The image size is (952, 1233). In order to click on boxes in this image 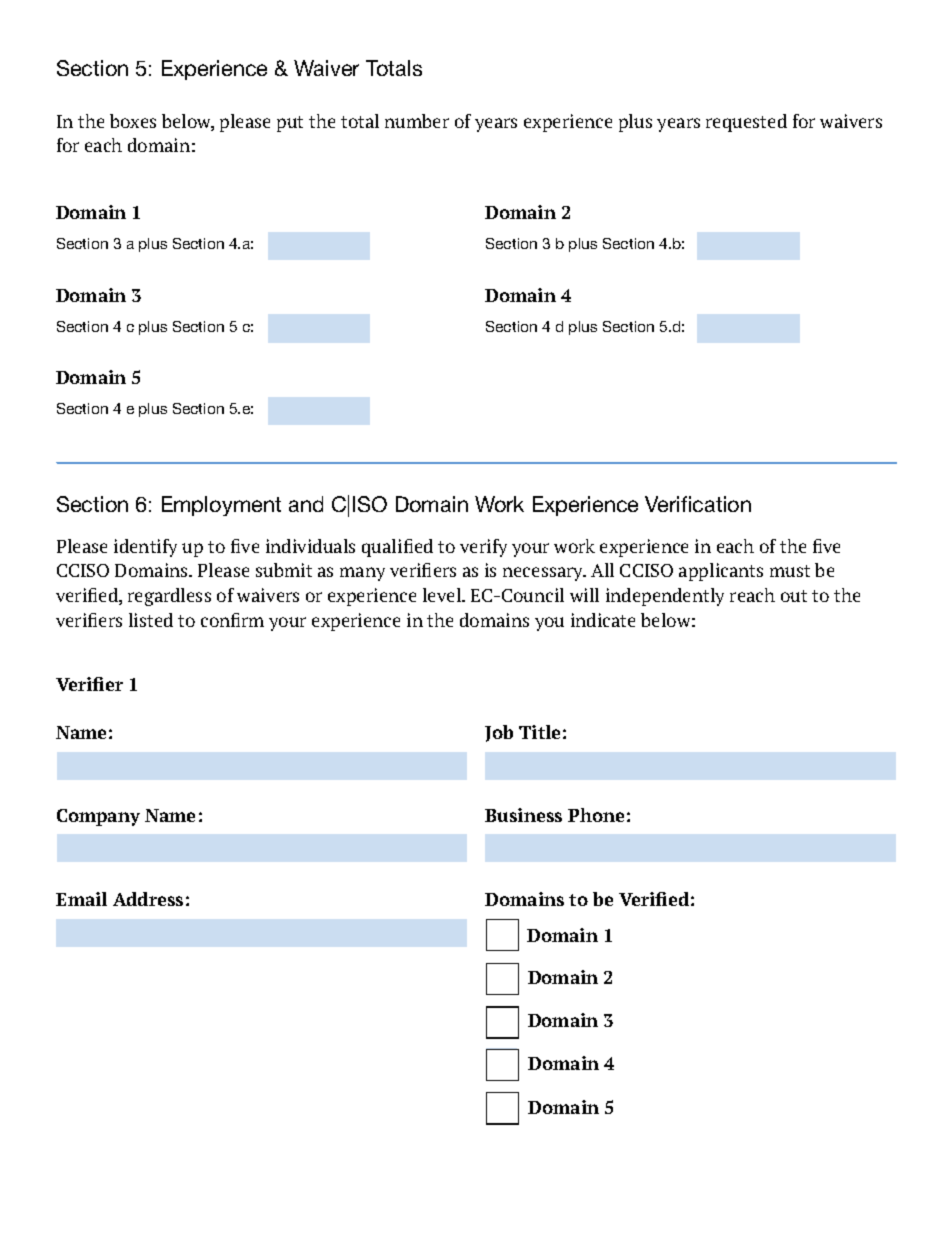, I will do `click(133, 121)`.
